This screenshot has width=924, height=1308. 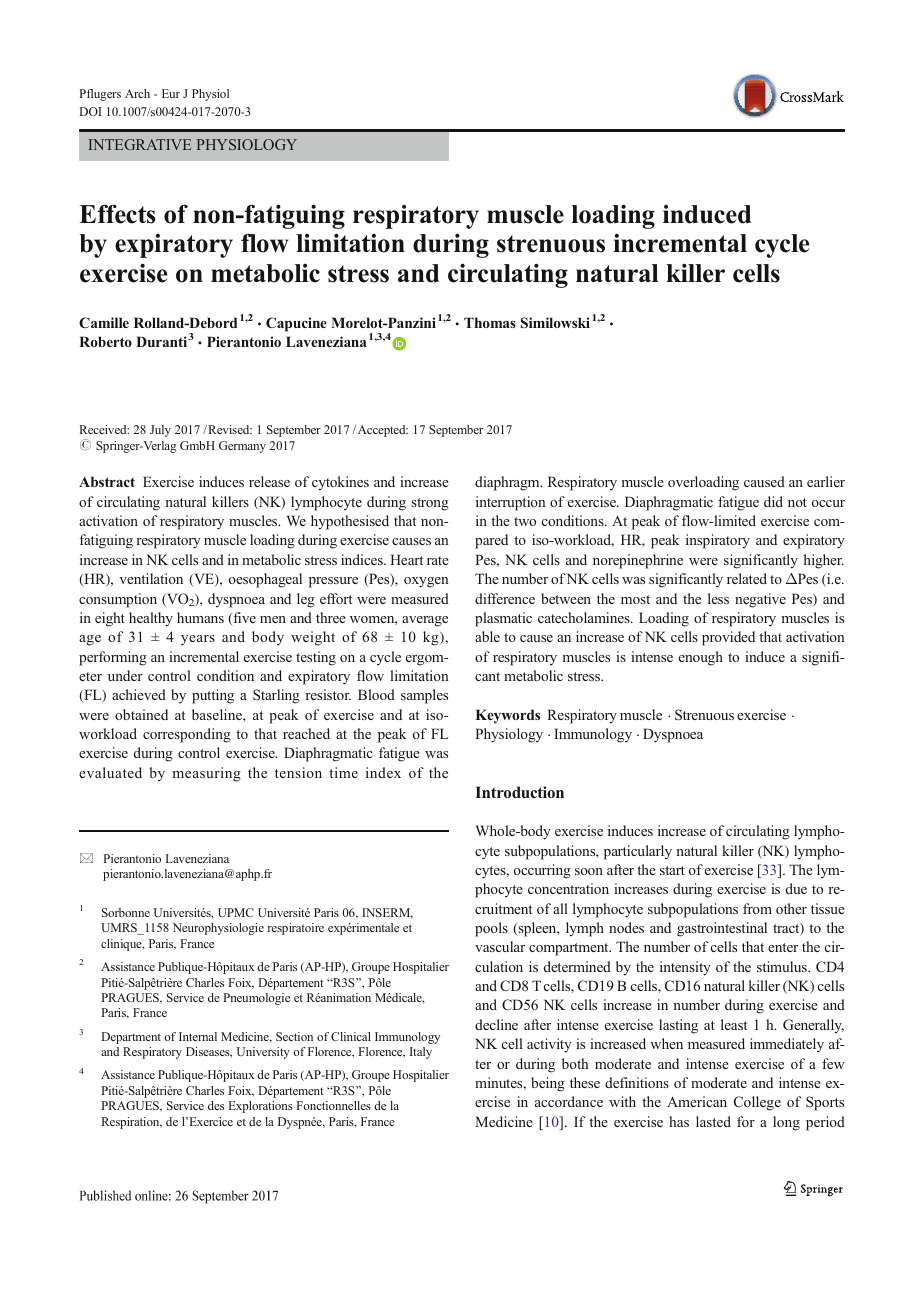 I want to click on humans, so click(x=200, y=617).
